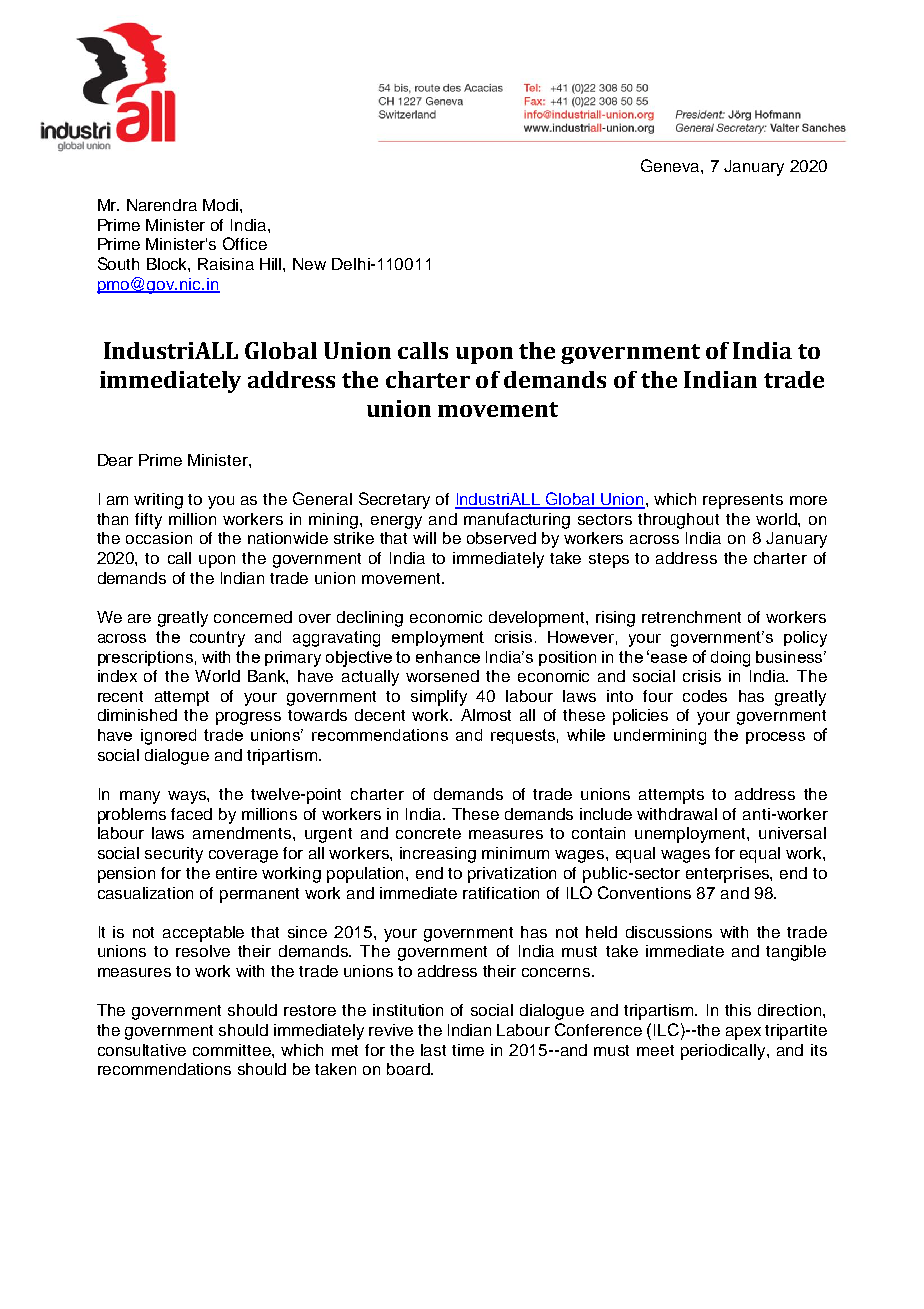  What do you see at coordinates (743, 501) in the document?
I see `represents` at bounding box center [743, 501].
